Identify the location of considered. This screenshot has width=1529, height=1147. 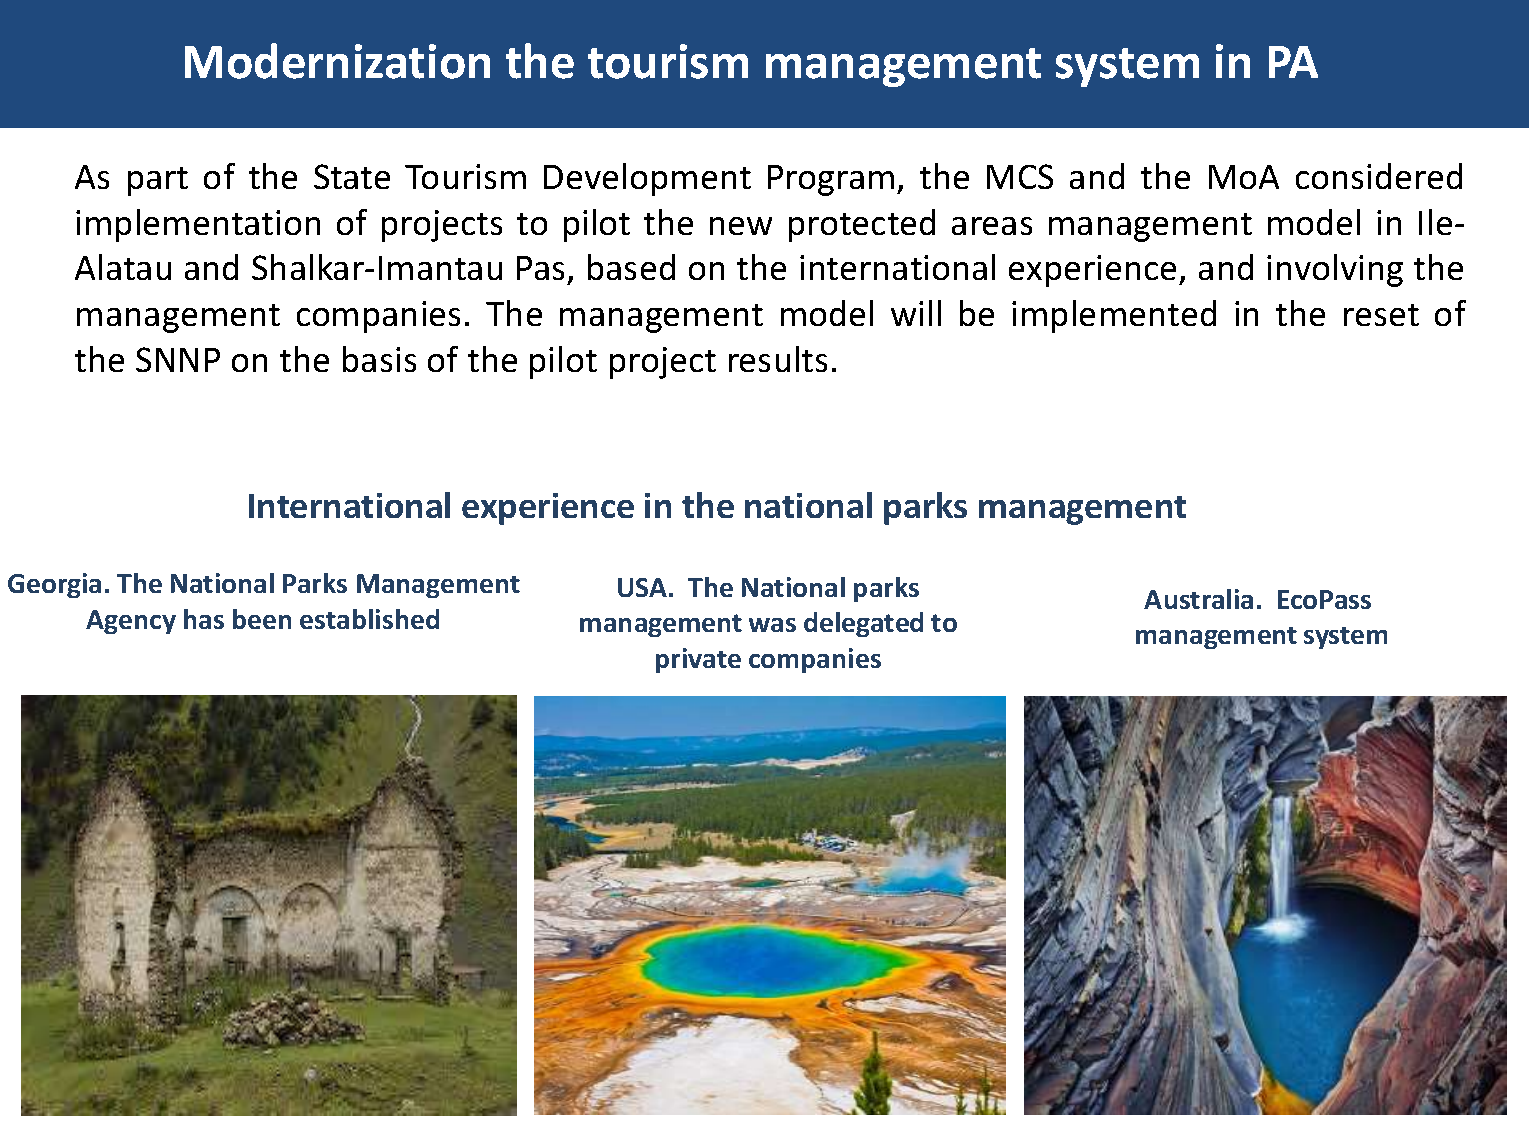
(1379, 176).
